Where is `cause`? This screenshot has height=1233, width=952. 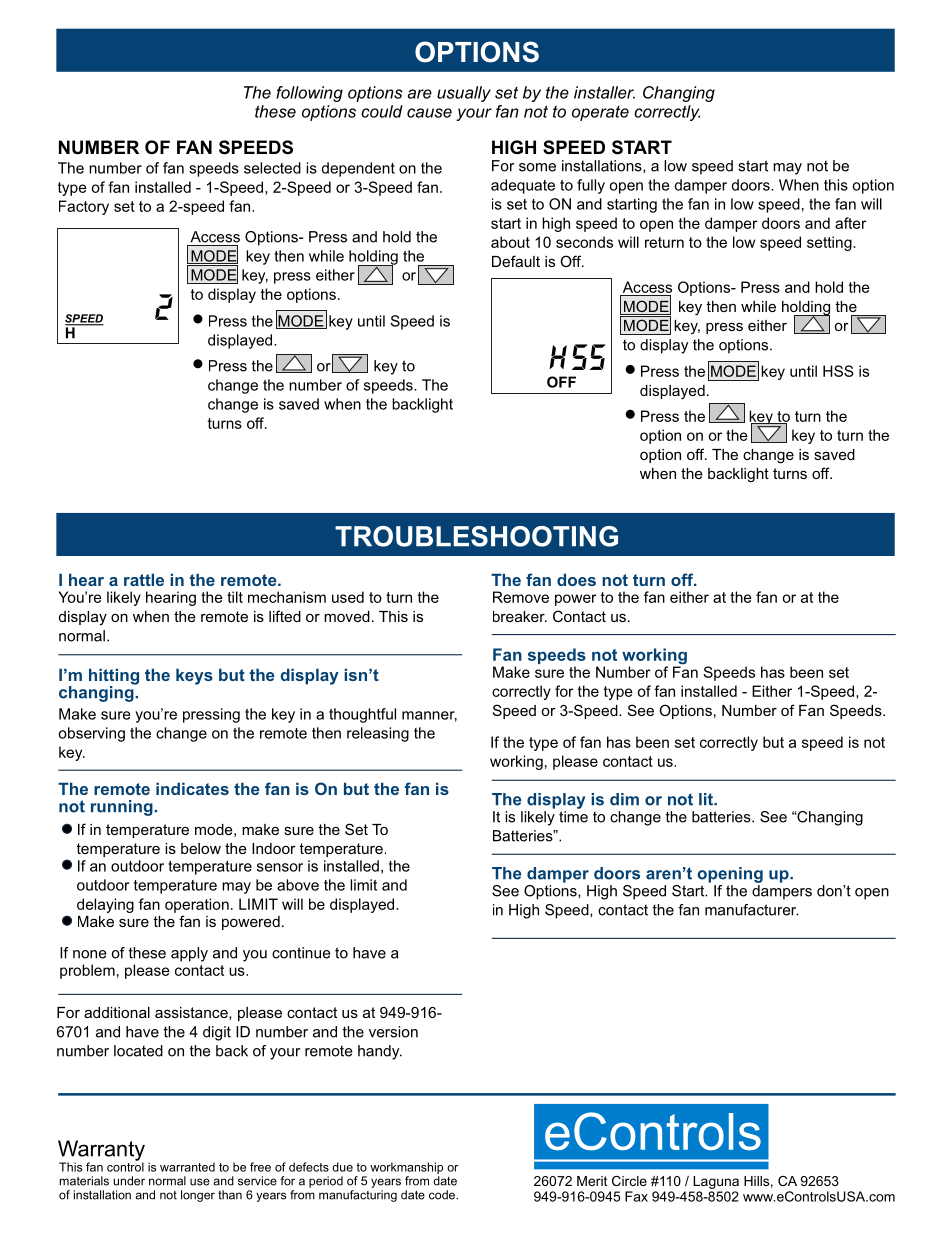 cause is located at coordinates (429, 113).
